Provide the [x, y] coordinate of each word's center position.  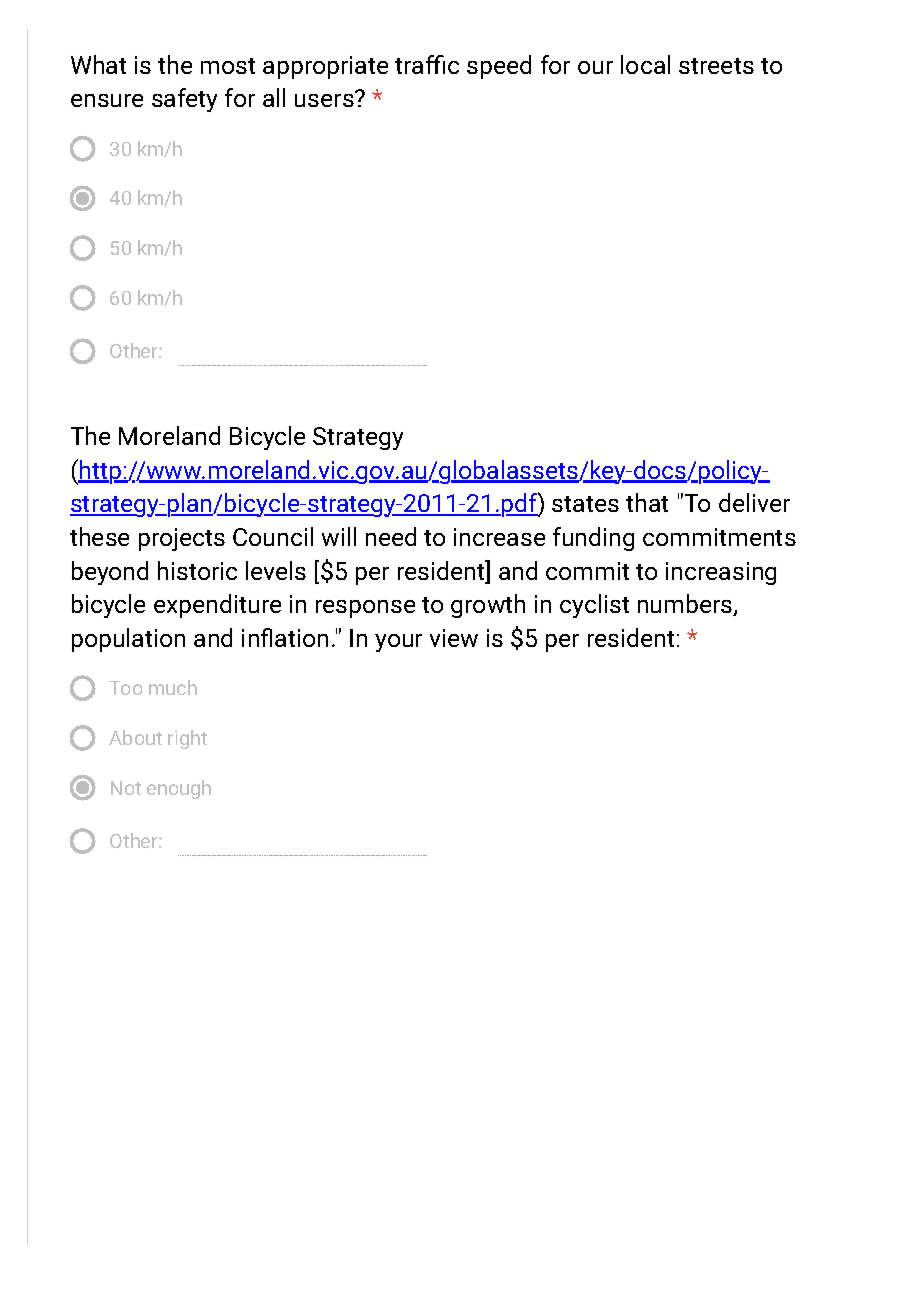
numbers [686, 605]
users [325, 99]
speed [499, 67]
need [391, 536]
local [645, 64]
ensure [107, 100]
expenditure [217, 606]
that [647, 502]
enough [179, 789]
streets [716, 66]
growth [488, 606]
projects [182, 539]
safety [184, 100]
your [398, 643]
